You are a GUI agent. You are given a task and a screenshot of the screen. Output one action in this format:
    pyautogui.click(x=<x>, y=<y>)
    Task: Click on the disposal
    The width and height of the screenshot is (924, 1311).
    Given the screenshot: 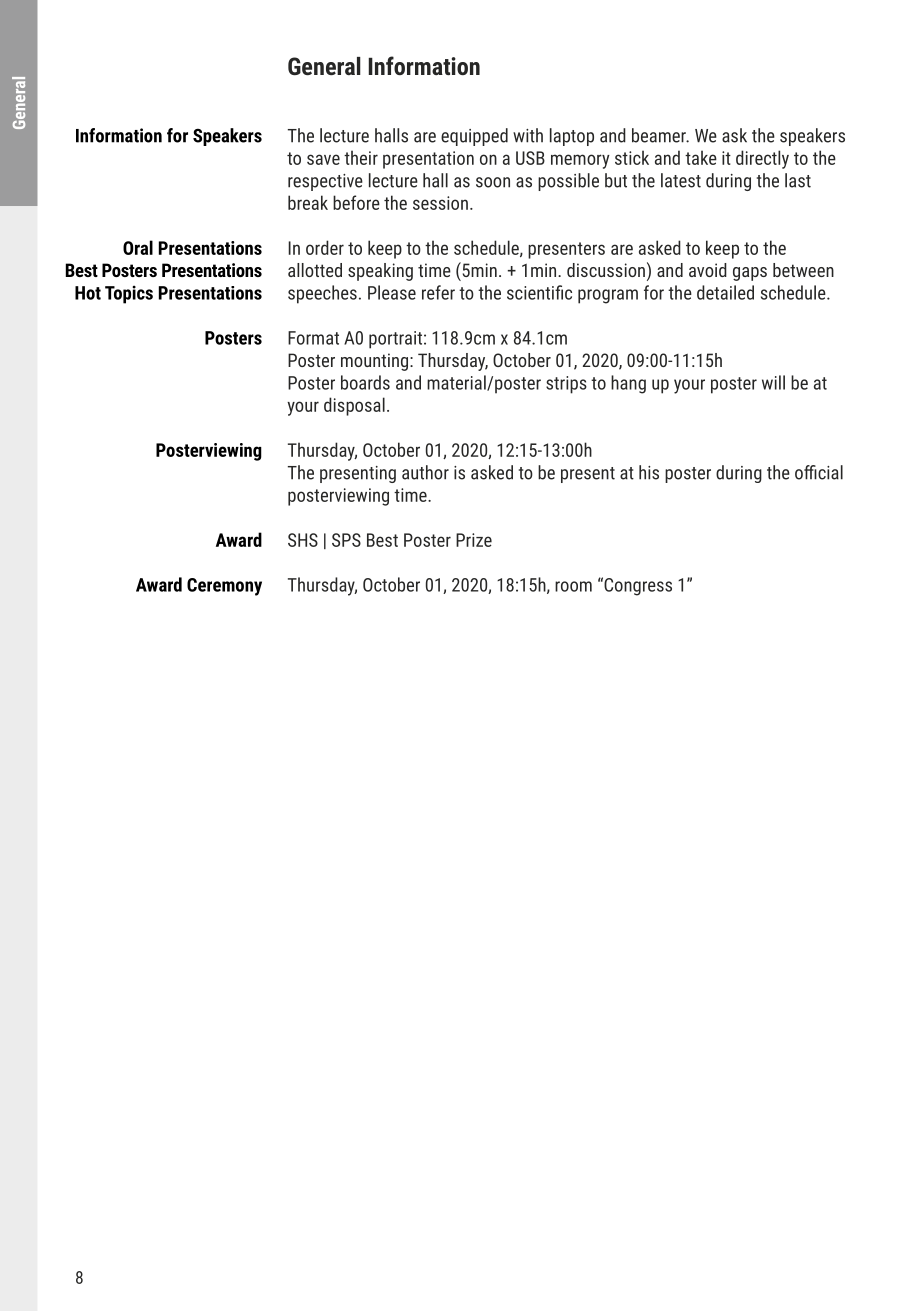 What is the action you would take?
    pyautogui.click(x=354, y=406)
